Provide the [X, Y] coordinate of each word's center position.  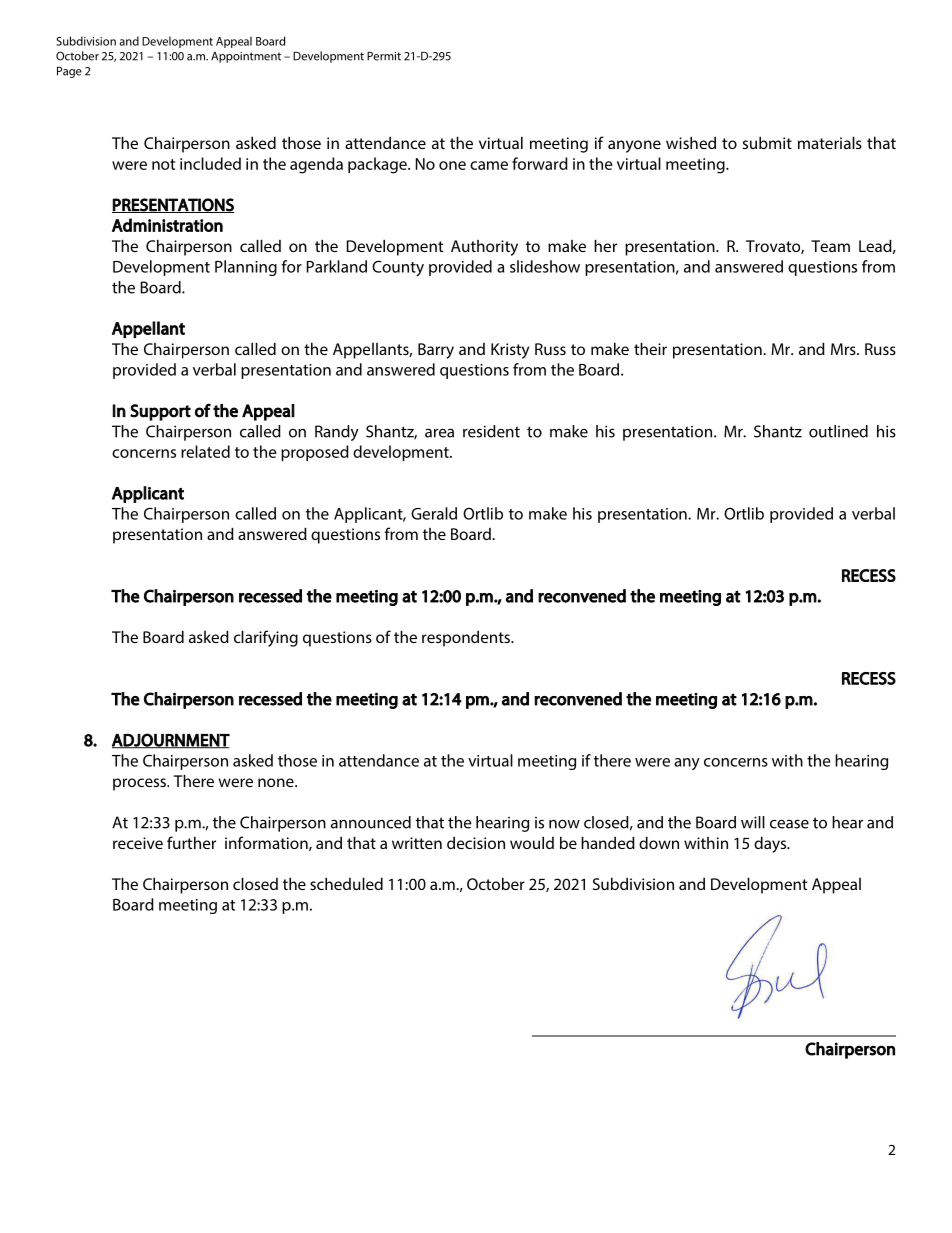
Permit [384, 56]
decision [476, 843]
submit [767, 142]
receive [138, 843]
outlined [838, 431]
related [205, 451]
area [439, 433]
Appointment [246, 57]
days [771, 844]
